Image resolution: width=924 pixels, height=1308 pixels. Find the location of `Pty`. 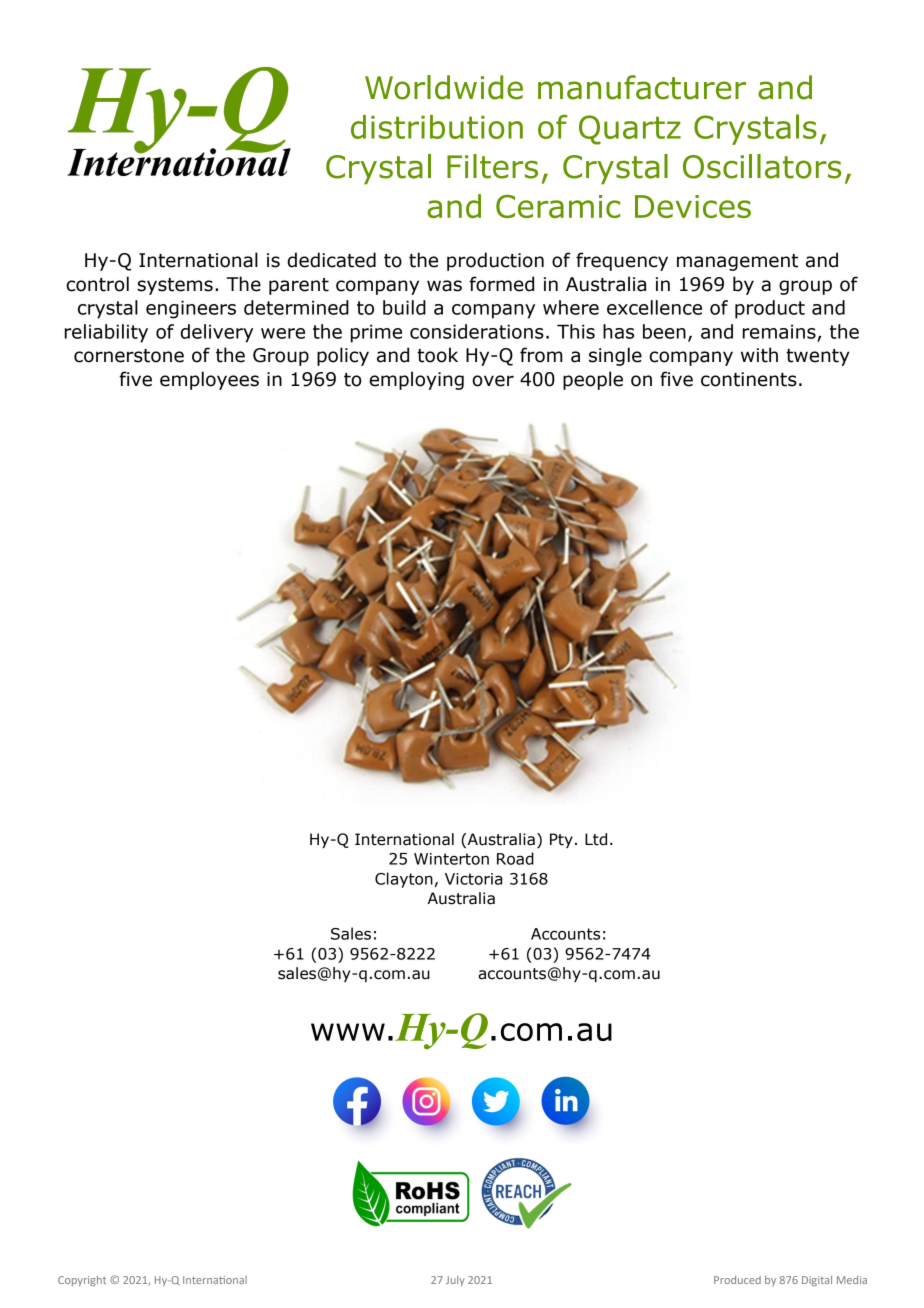

Pty is located at coordinates (561, 840).
